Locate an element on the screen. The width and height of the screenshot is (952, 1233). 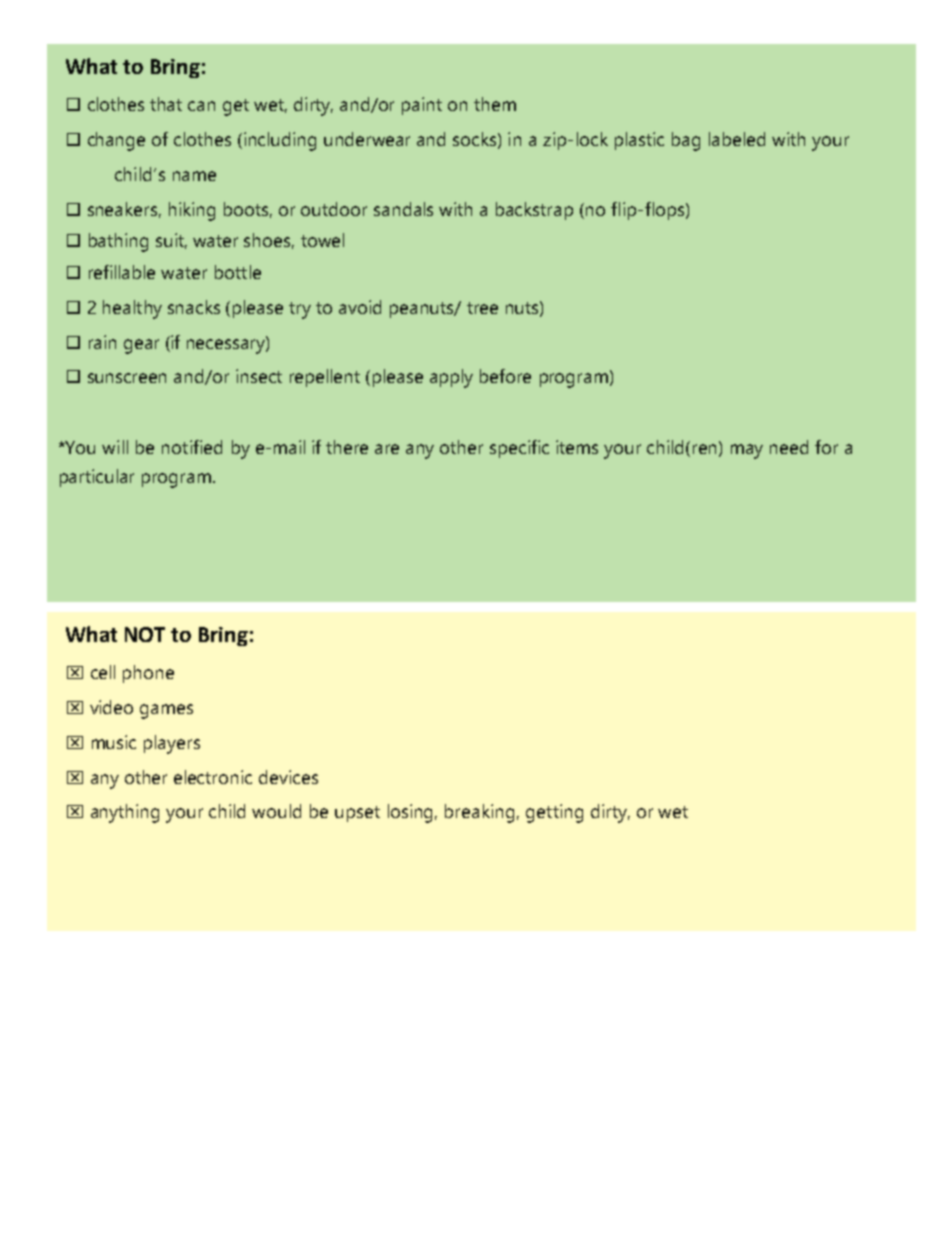
are is located at coordinates (387, 449).
